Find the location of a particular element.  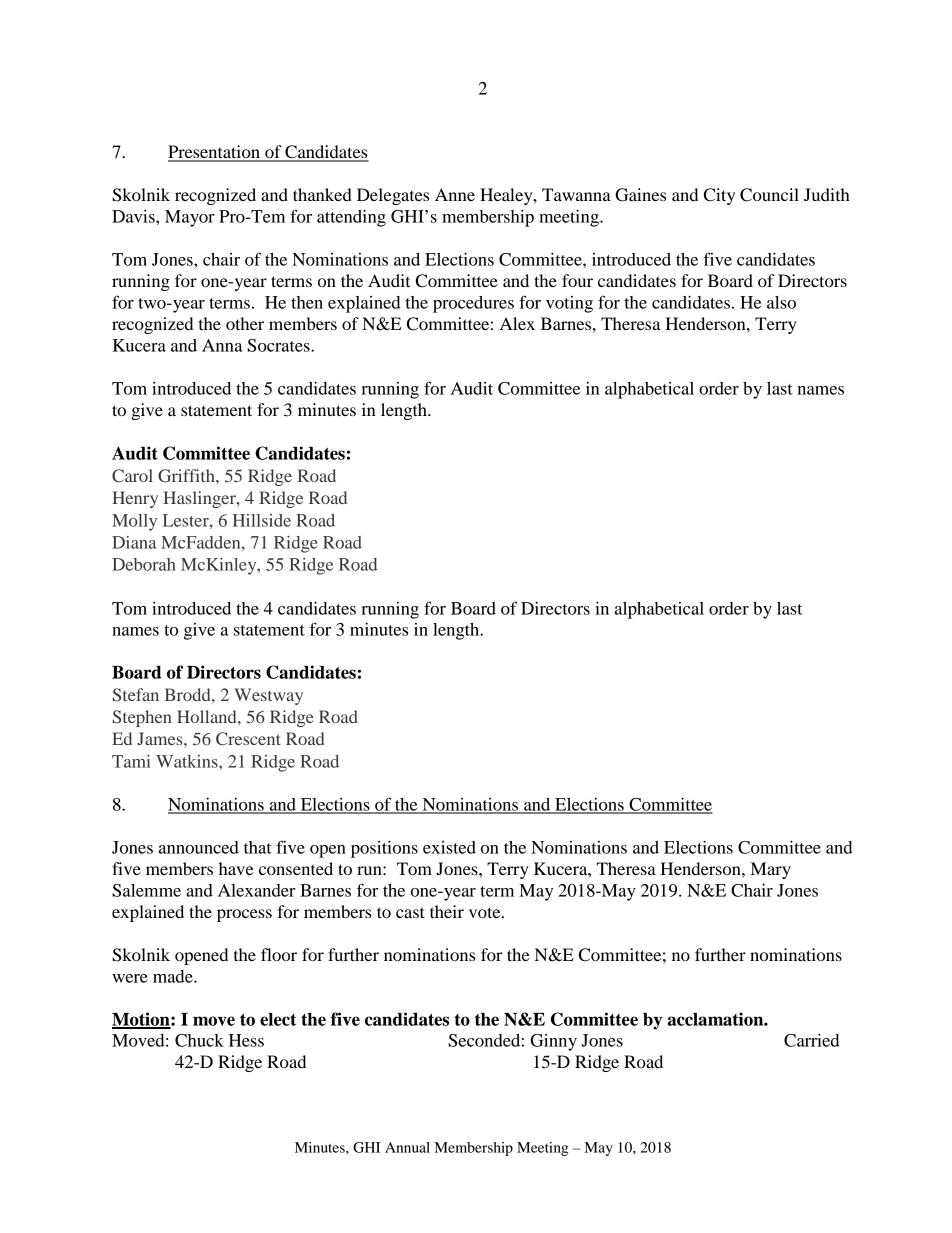

Mary is located at coordinates (771, 870).
